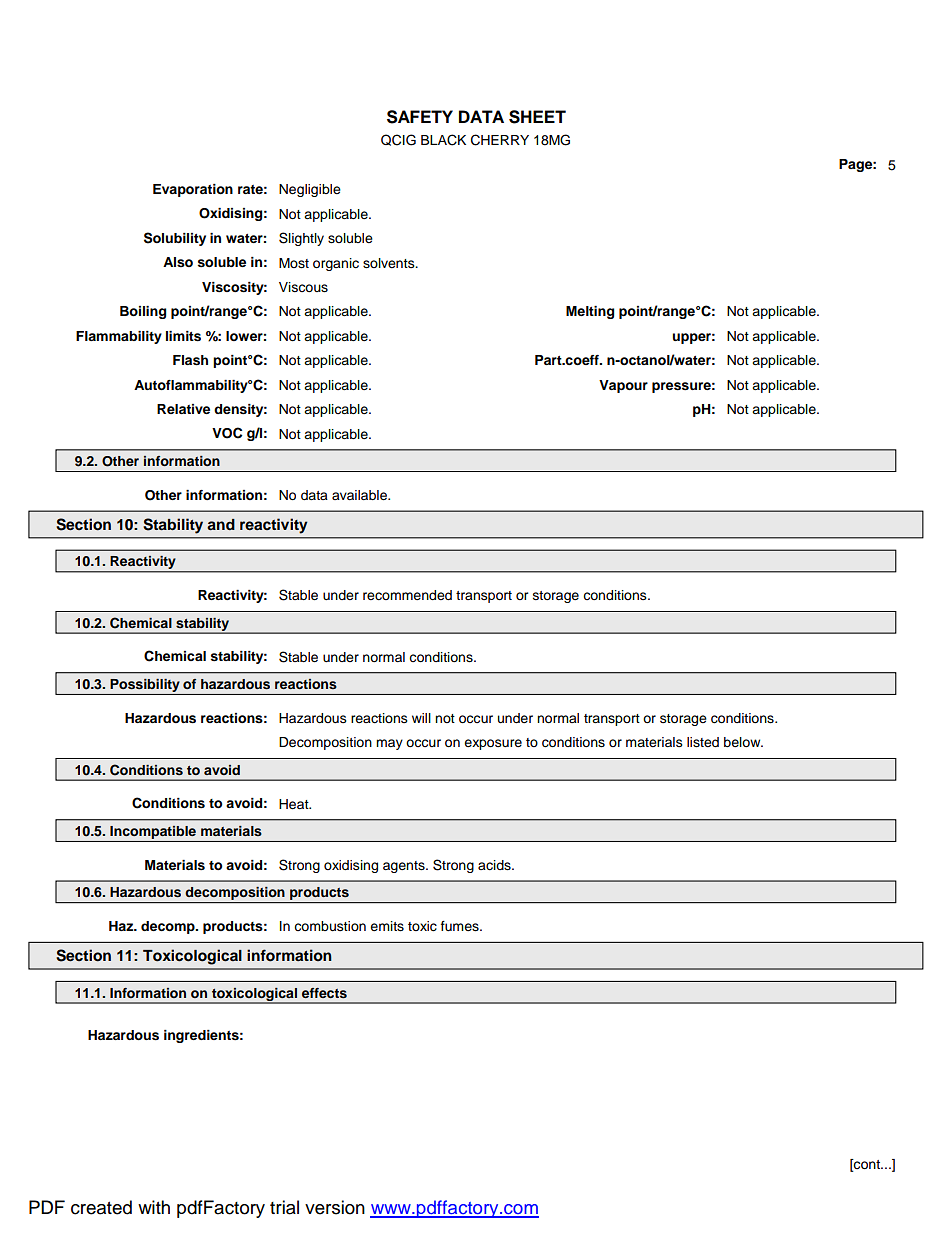  What do you see at coordinates (145, 685) in the screenshot?
I see `Possibility` at bounding box center [145, 685].
